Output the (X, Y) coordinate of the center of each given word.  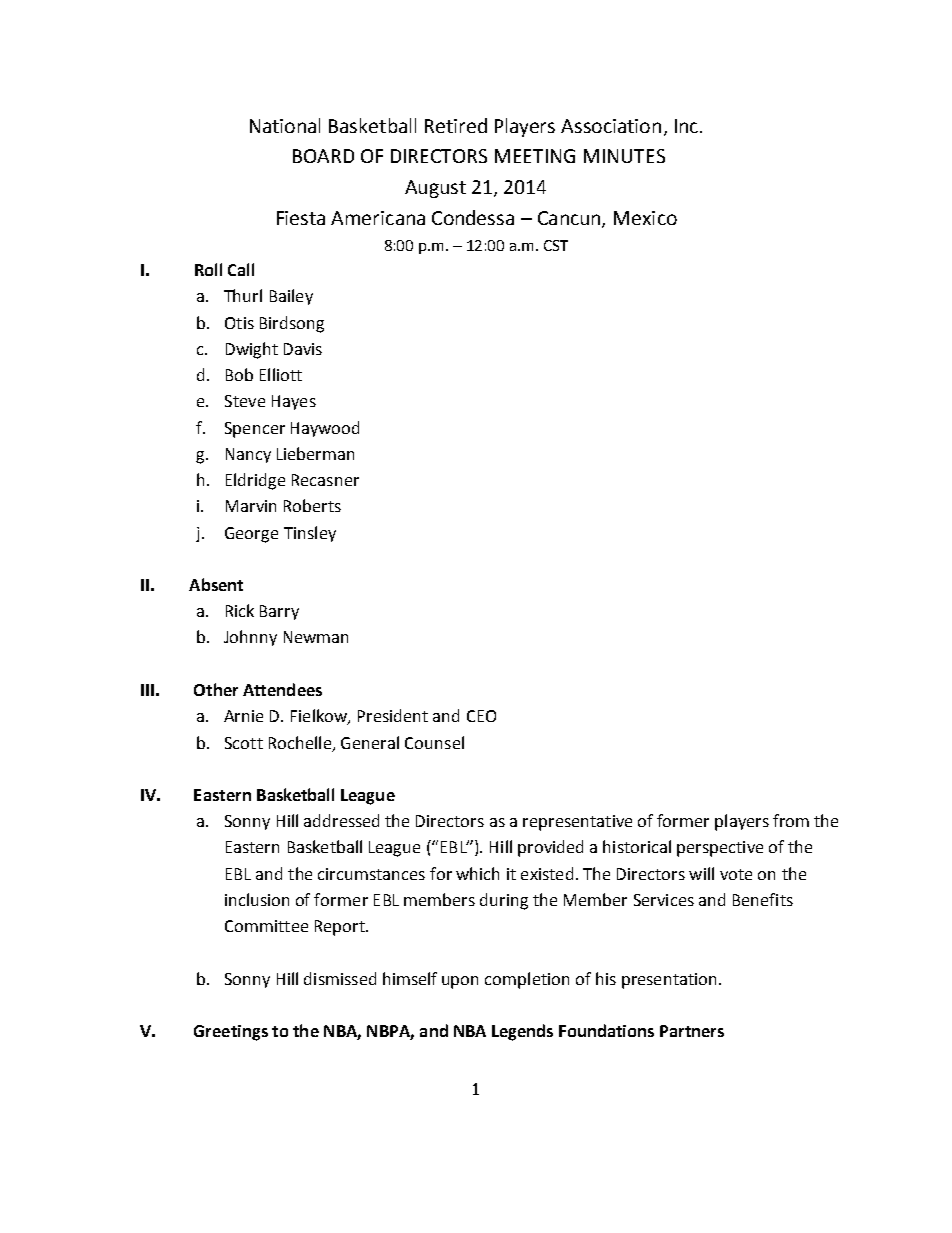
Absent (216, 584)
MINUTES (624, 156)
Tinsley (310, 534)
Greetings (231, 1033)
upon (460, 982)
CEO (481, 716)
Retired (456, 125)
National (285, 125)
